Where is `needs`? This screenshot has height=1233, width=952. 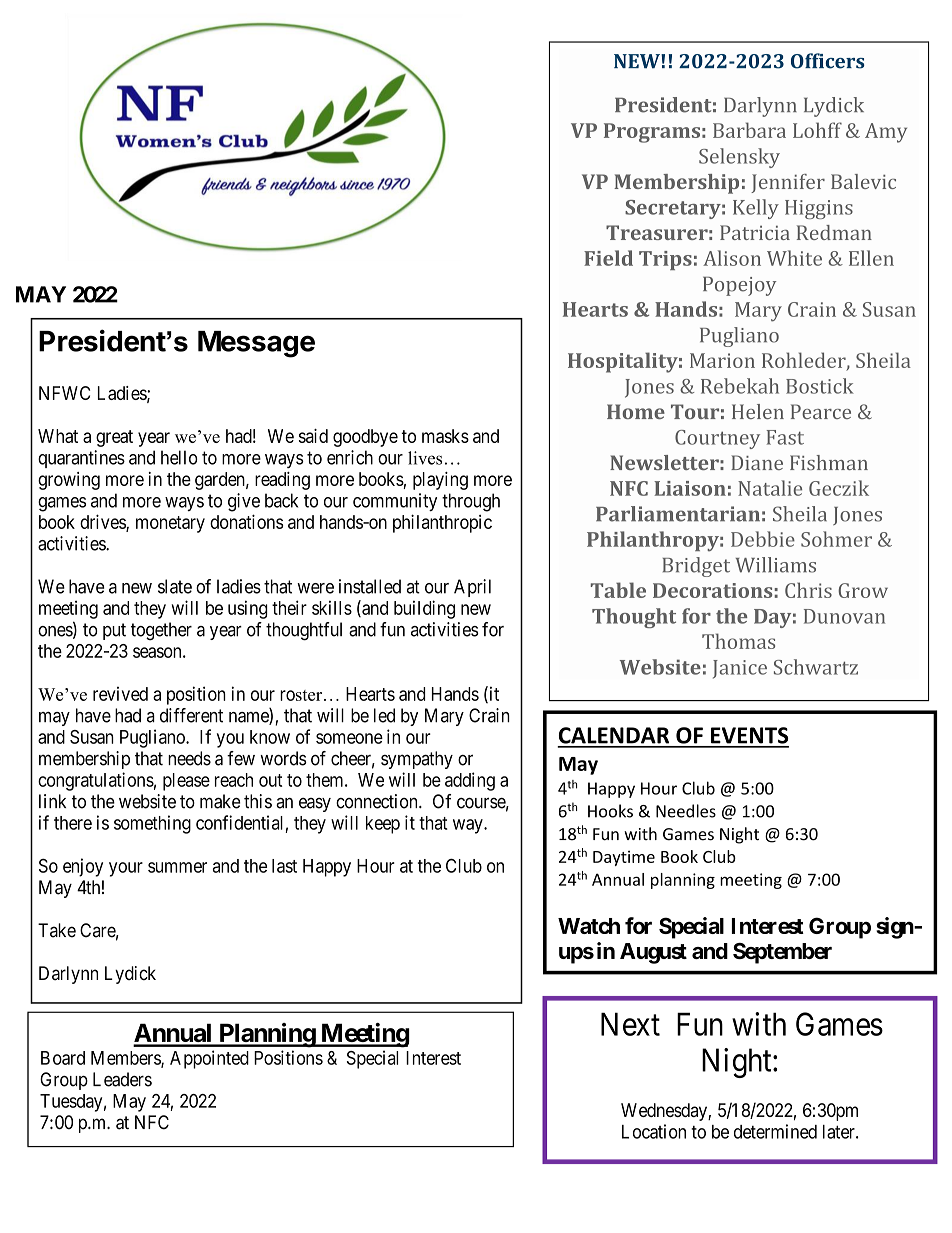
needs is located at coordinates (189, 758).
